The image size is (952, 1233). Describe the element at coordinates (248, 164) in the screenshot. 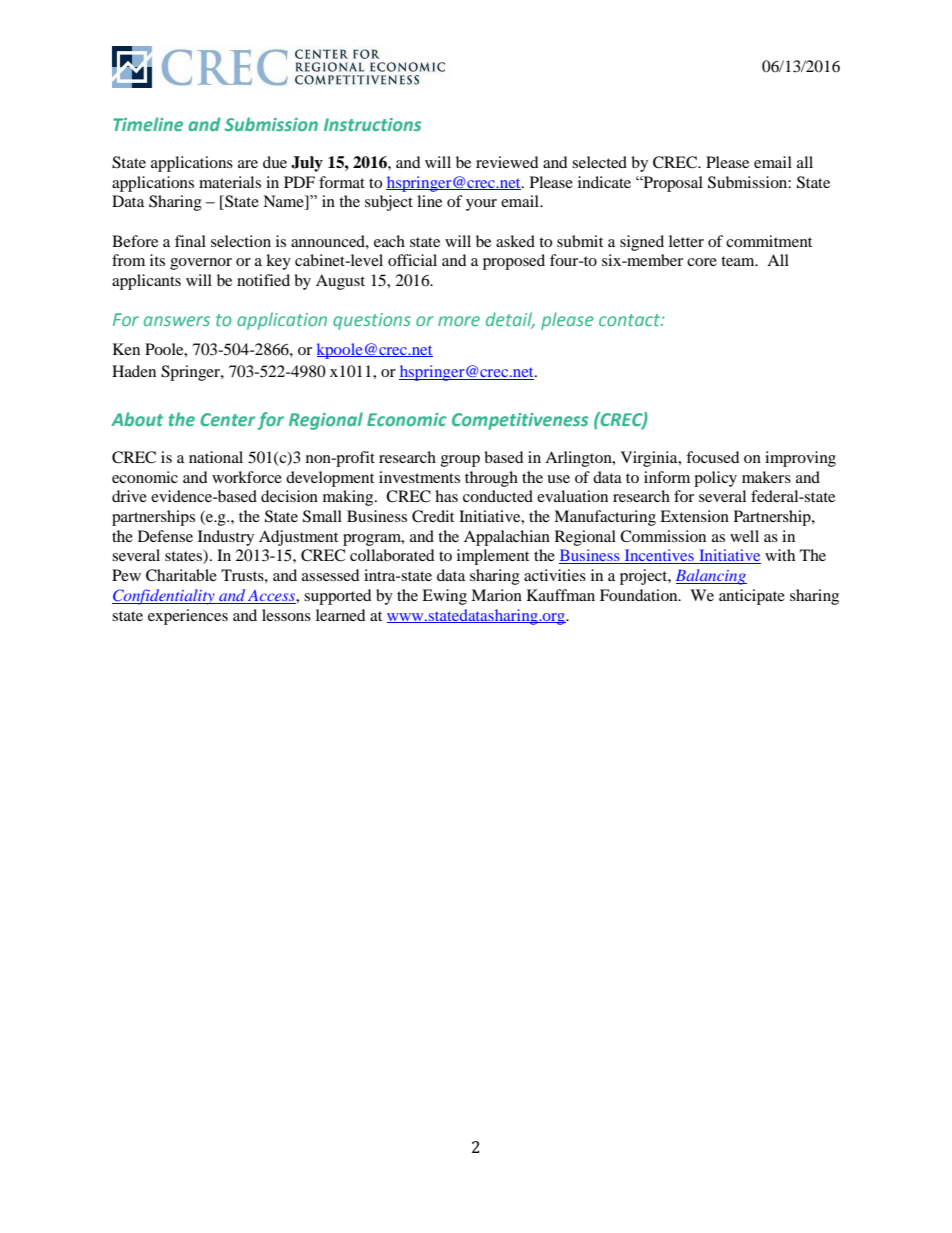

I see `are` at that location.
